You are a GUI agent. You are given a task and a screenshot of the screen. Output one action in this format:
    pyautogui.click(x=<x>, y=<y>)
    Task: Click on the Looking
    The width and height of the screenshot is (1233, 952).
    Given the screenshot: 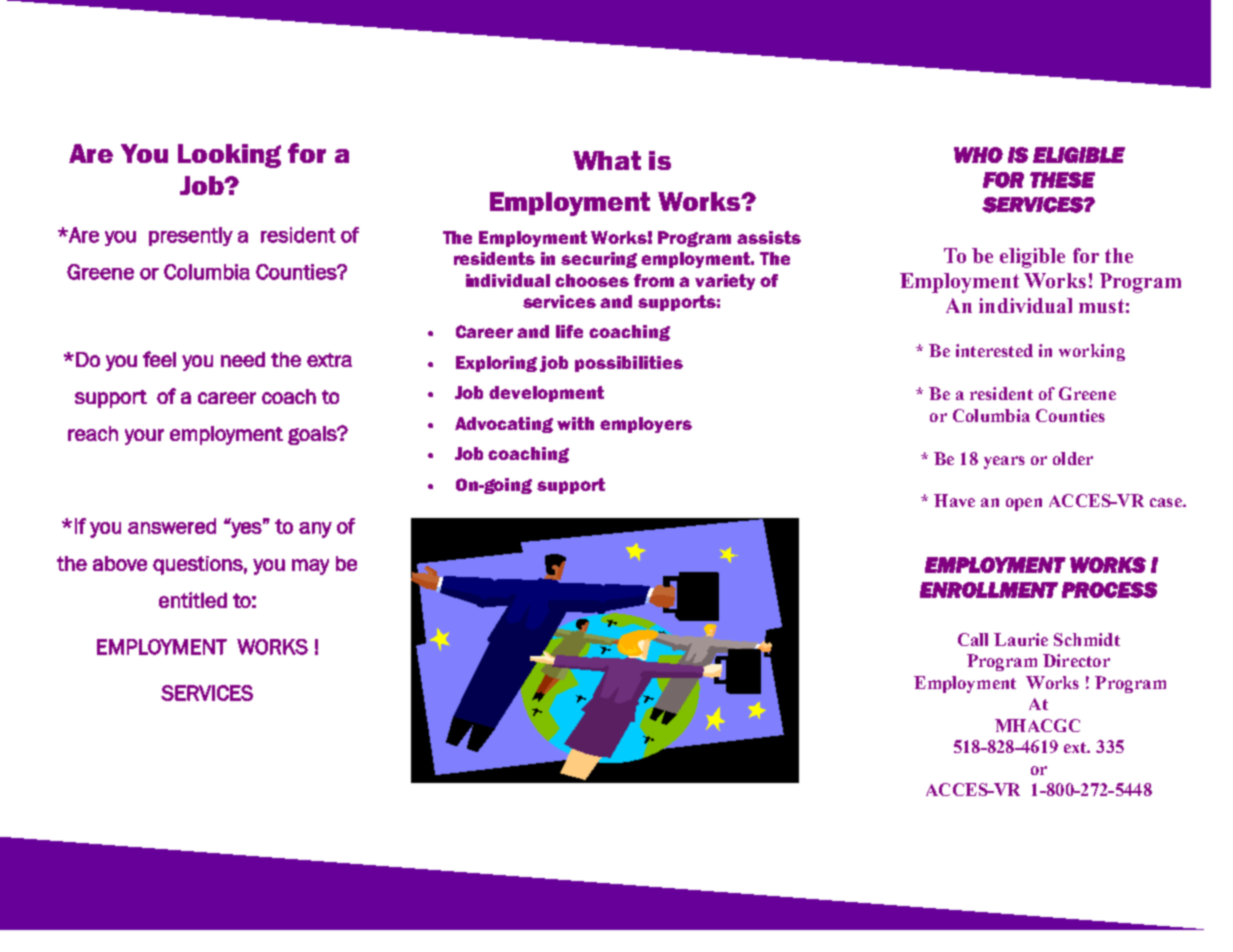 What is the action you would take?
    pyautogui.click(x=229, y=156)
